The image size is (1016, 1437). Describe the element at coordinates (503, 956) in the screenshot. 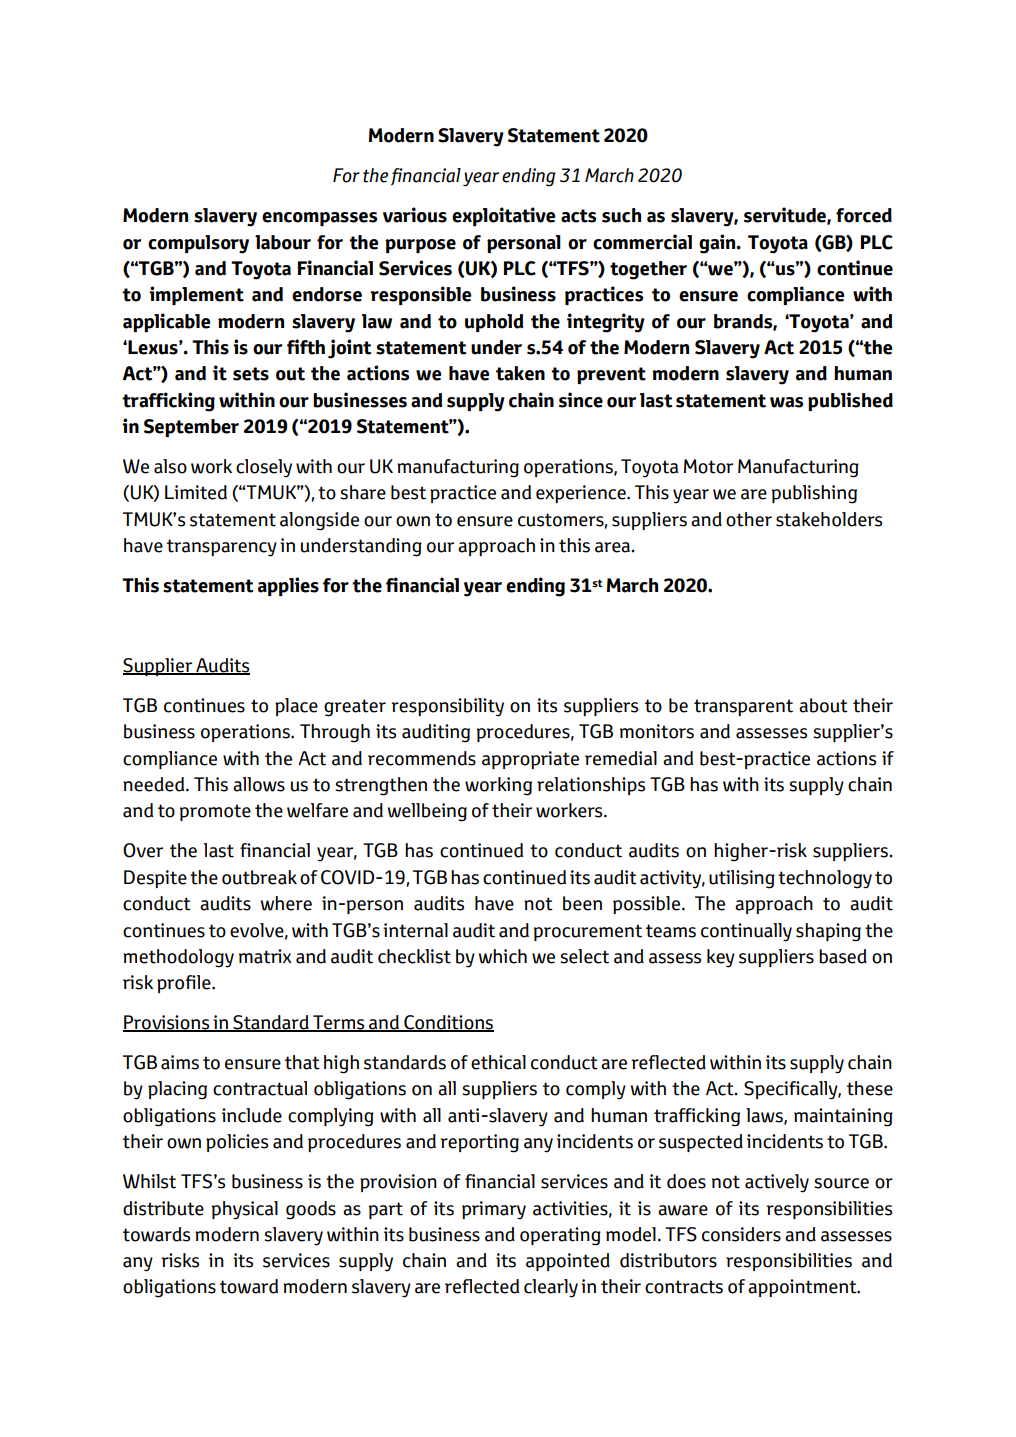

I see `which` at that location.
